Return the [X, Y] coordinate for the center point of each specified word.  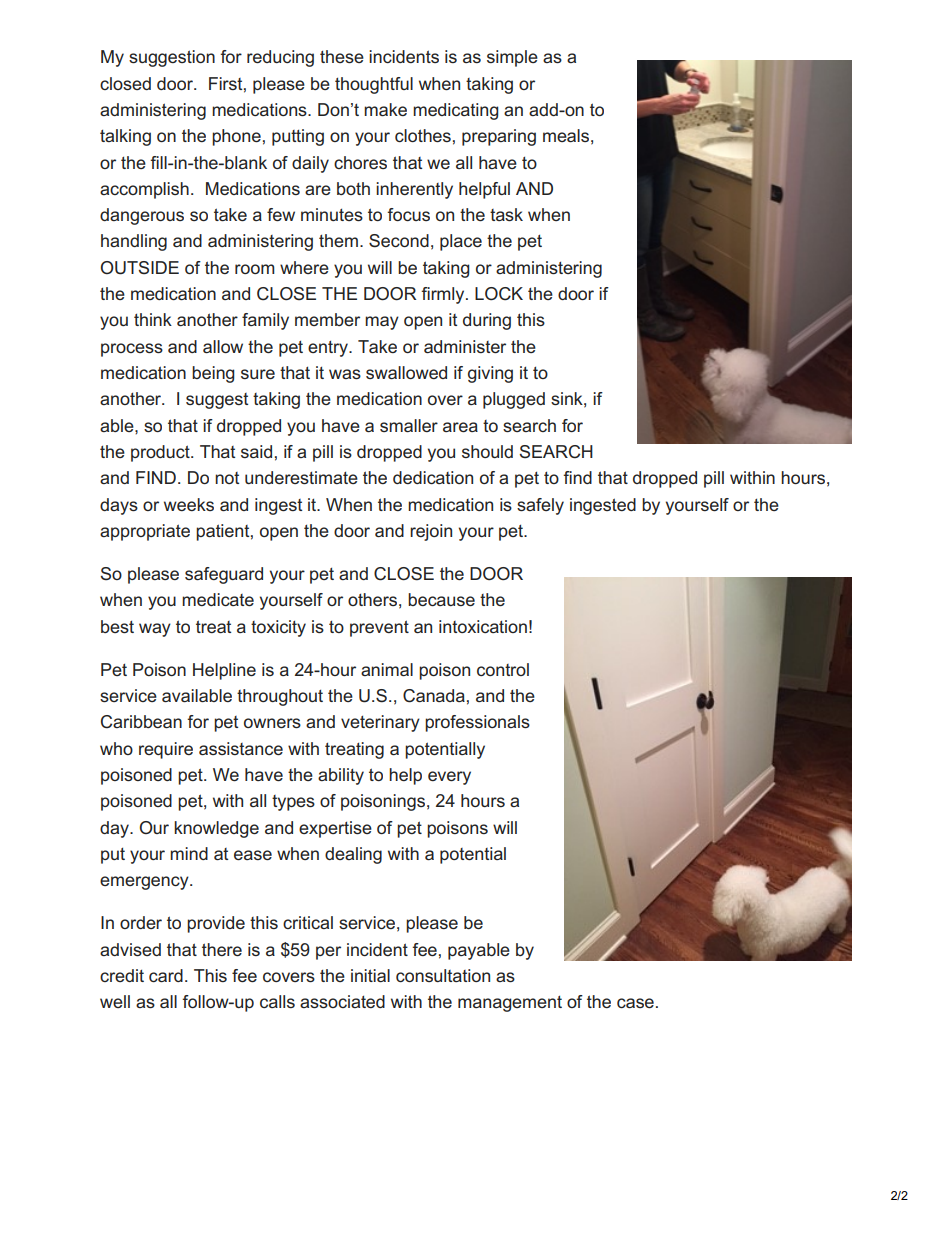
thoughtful [374, 85]
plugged [514, 400]
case [635, 1003]
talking [125, 137]
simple [512, 58]
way [155, 630]
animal [387, 669]
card [166, 975]
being [213, 374]
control [503, 669]
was [345, 374]
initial [370, 975]
